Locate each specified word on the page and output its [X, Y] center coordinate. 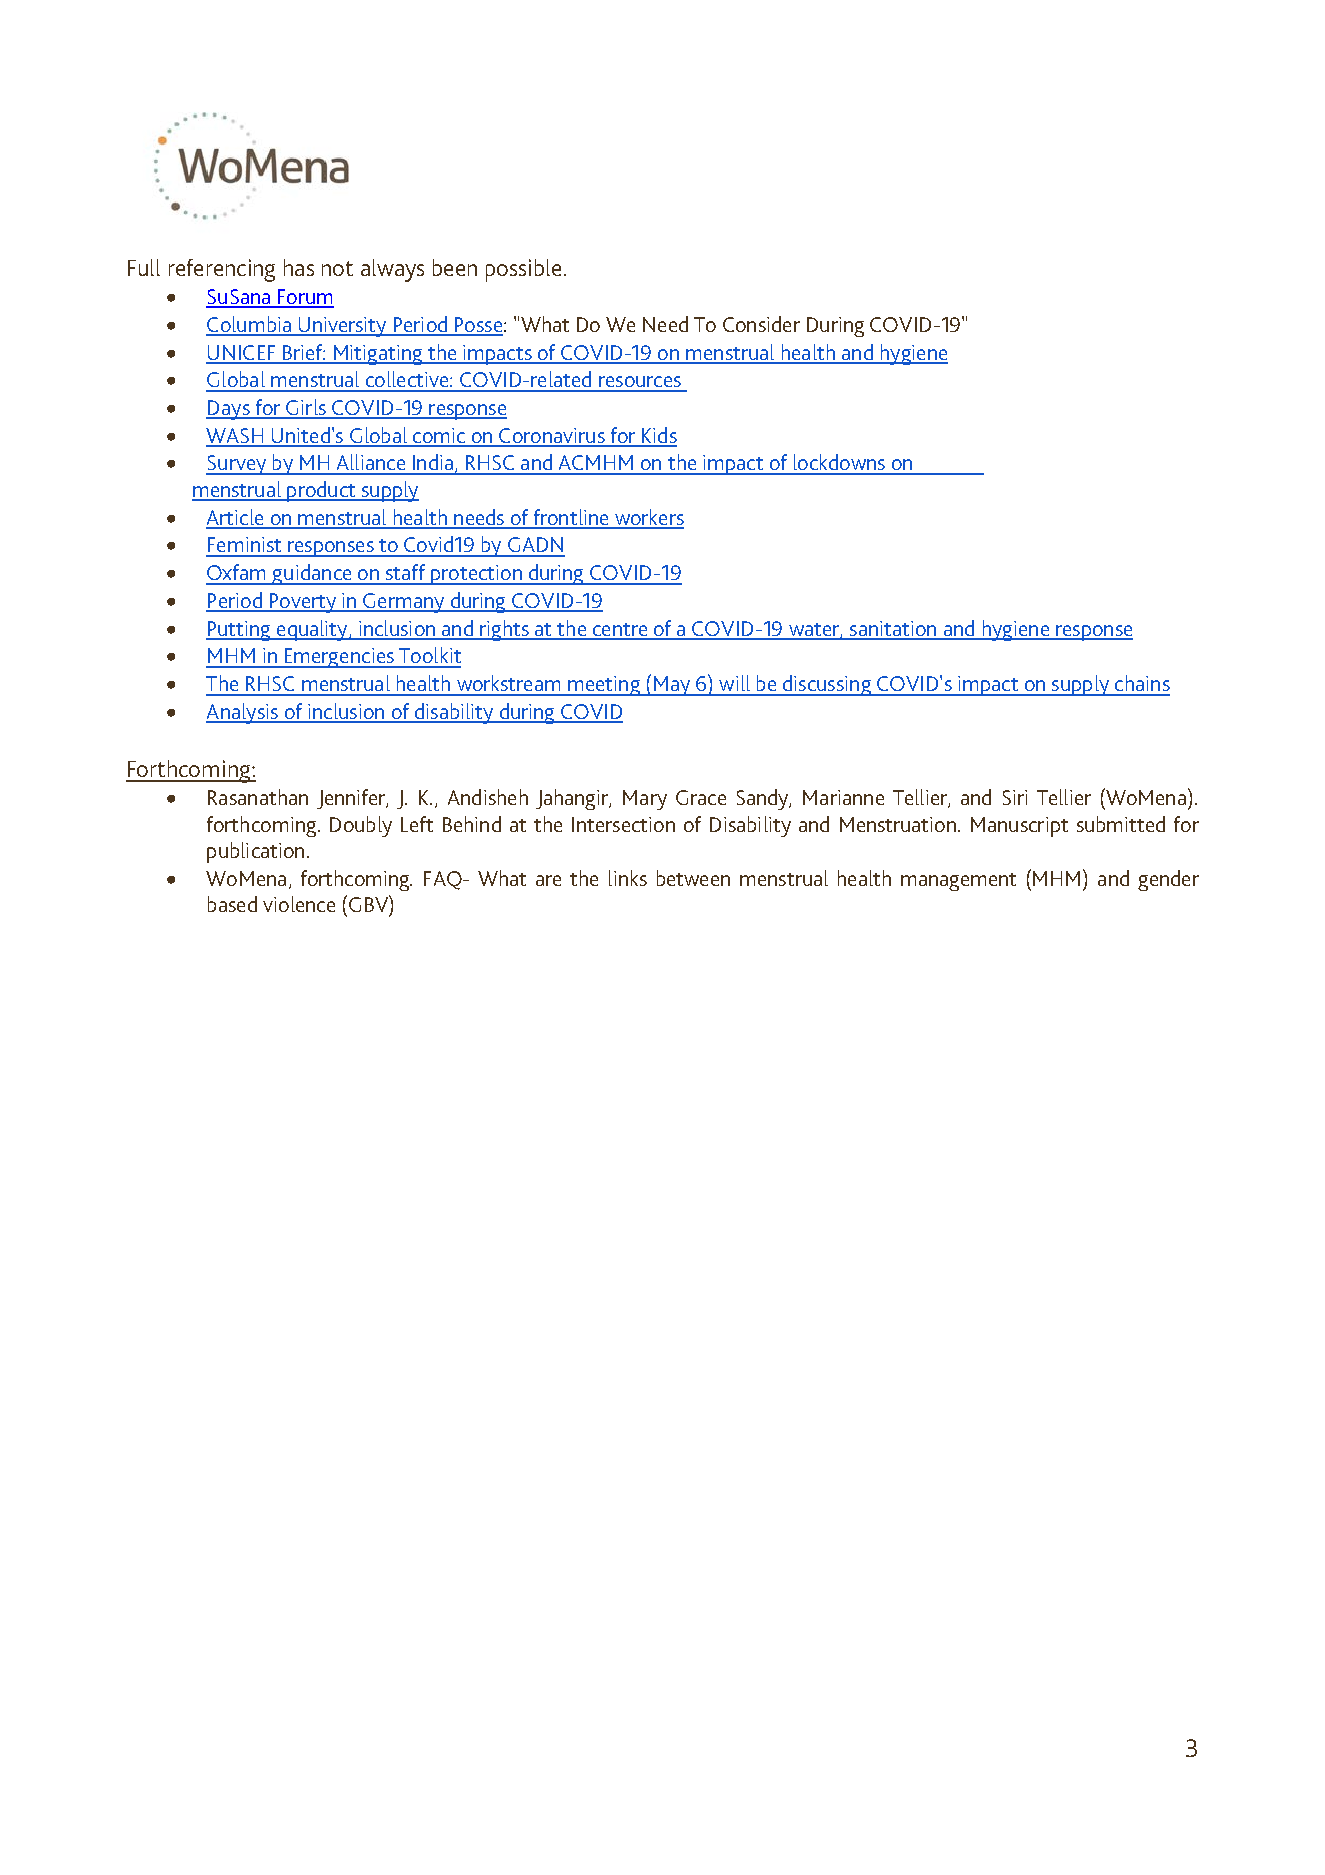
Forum [305, 298]
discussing [826, 685]
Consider [761, 324]
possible [523, 270]
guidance [312, 574]
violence [299, 904]
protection [476, 575]
